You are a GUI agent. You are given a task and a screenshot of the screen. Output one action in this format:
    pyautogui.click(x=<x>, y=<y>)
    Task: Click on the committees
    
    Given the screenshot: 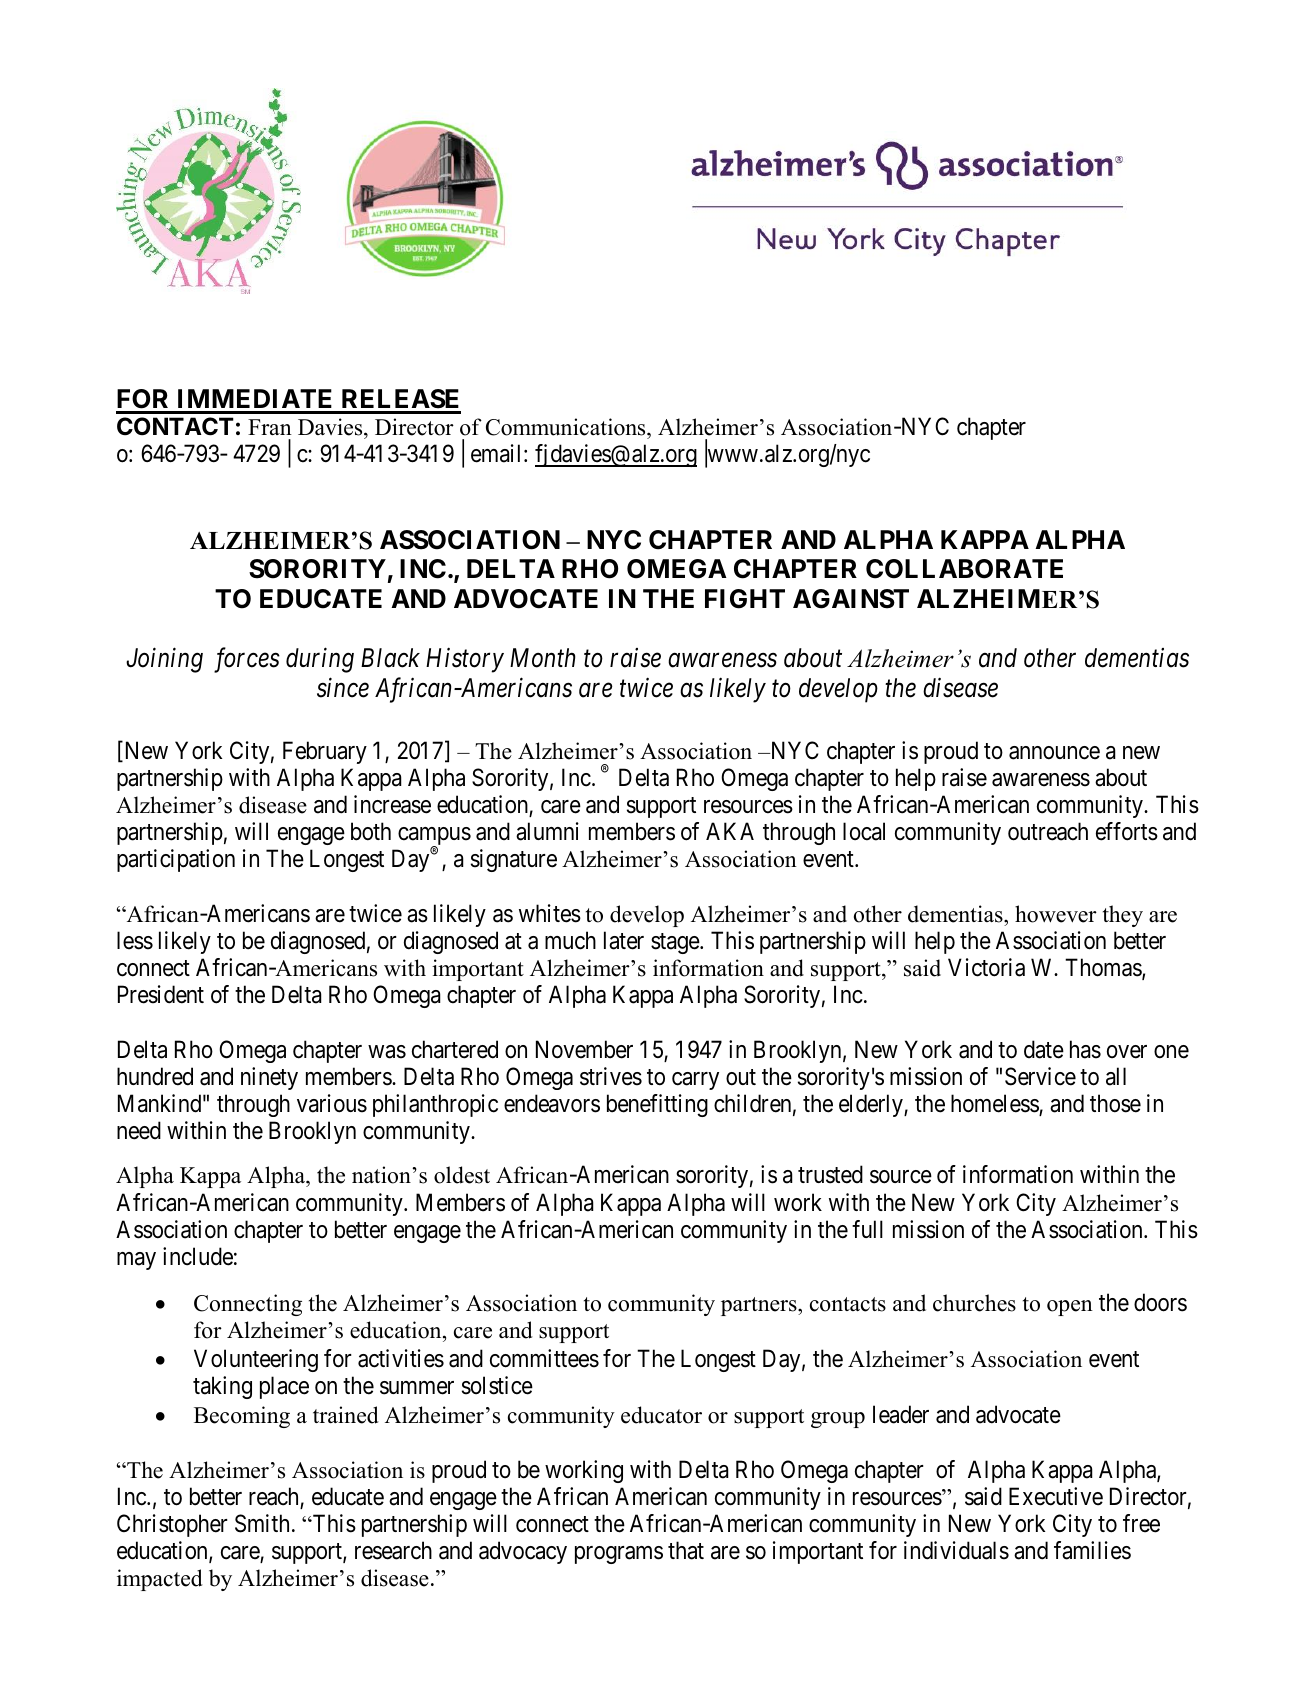 What is the action you would take?
    pyautogui.click(x=544, y=1358)
